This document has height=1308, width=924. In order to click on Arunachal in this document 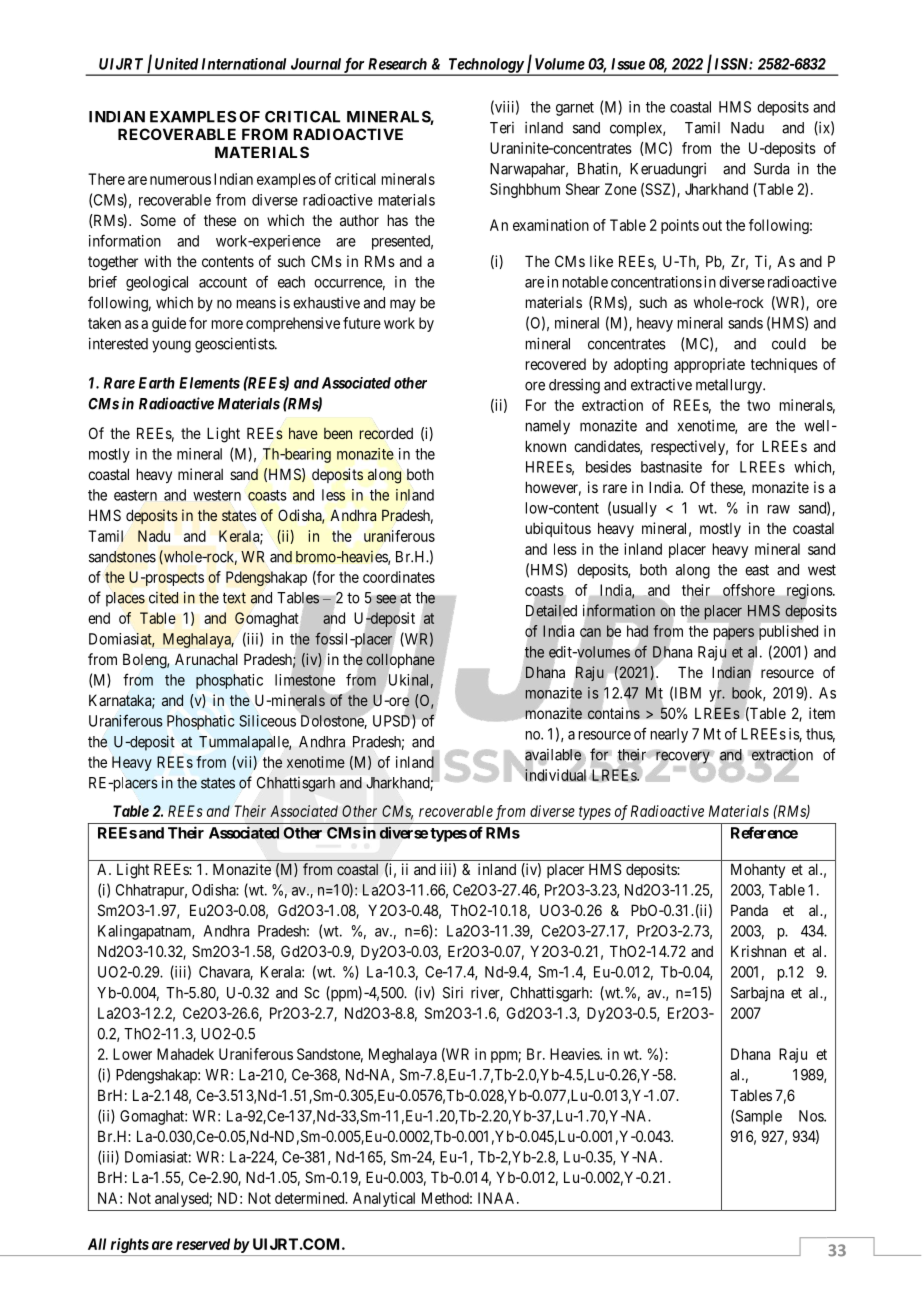, I will do `click(206, 659)`.
